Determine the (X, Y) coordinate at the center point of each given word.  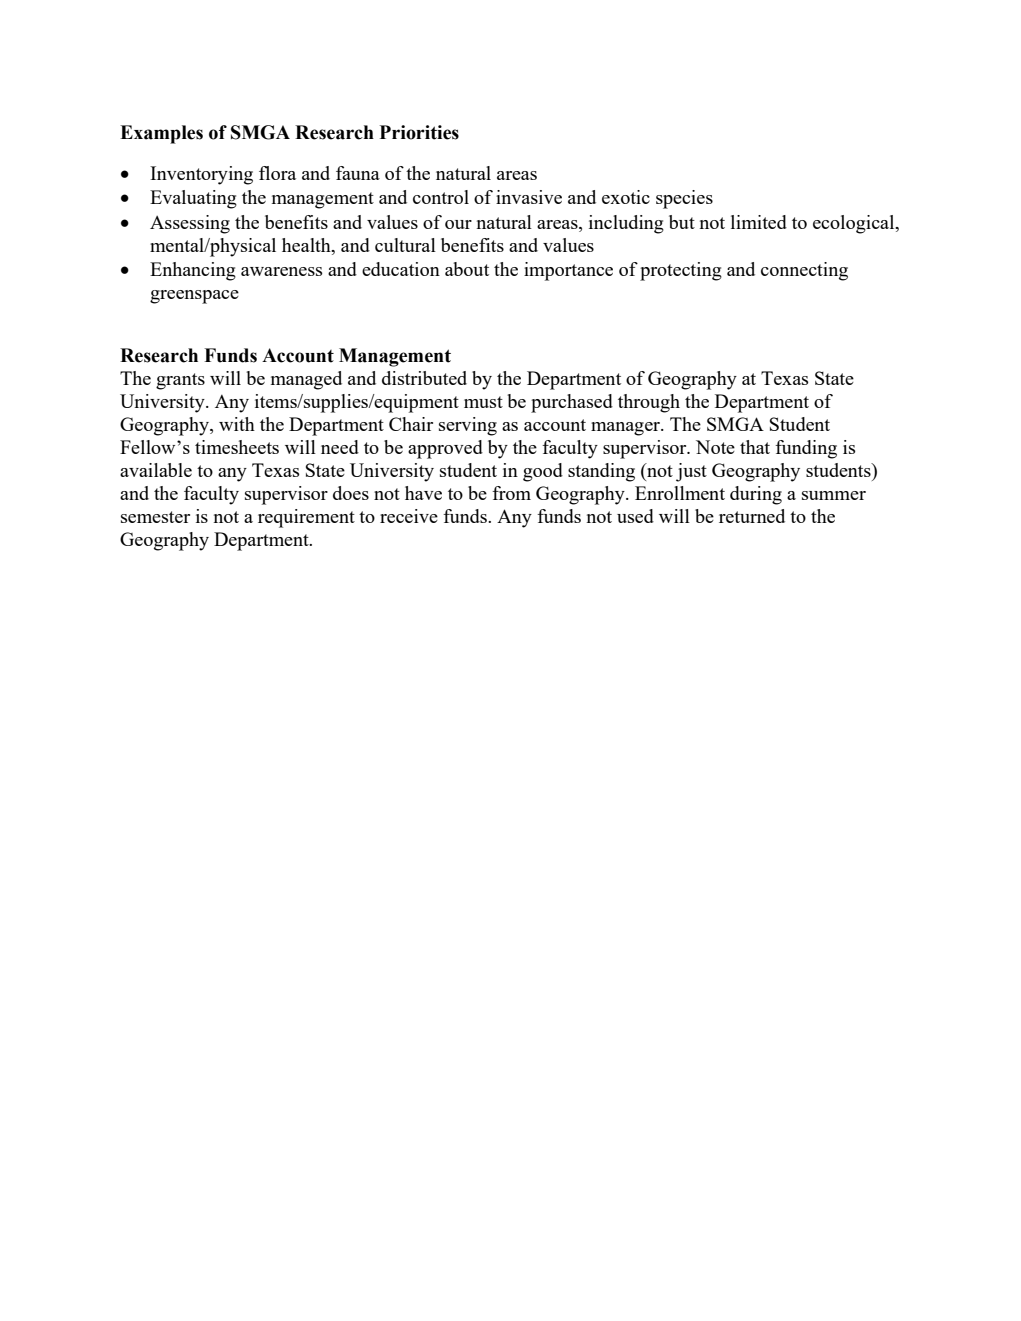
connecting (804, 271)
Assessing (190, 224)
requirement (306, 518)
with (237, 424)
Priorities (419, 132)
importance (568, 271)
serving (468, 426)
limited (759, 222)
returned (752, 516)
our (458, 224)
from (511, 493)
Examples (161, 134)
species (684, 199)
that (755, 447)
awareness (281, 271)
